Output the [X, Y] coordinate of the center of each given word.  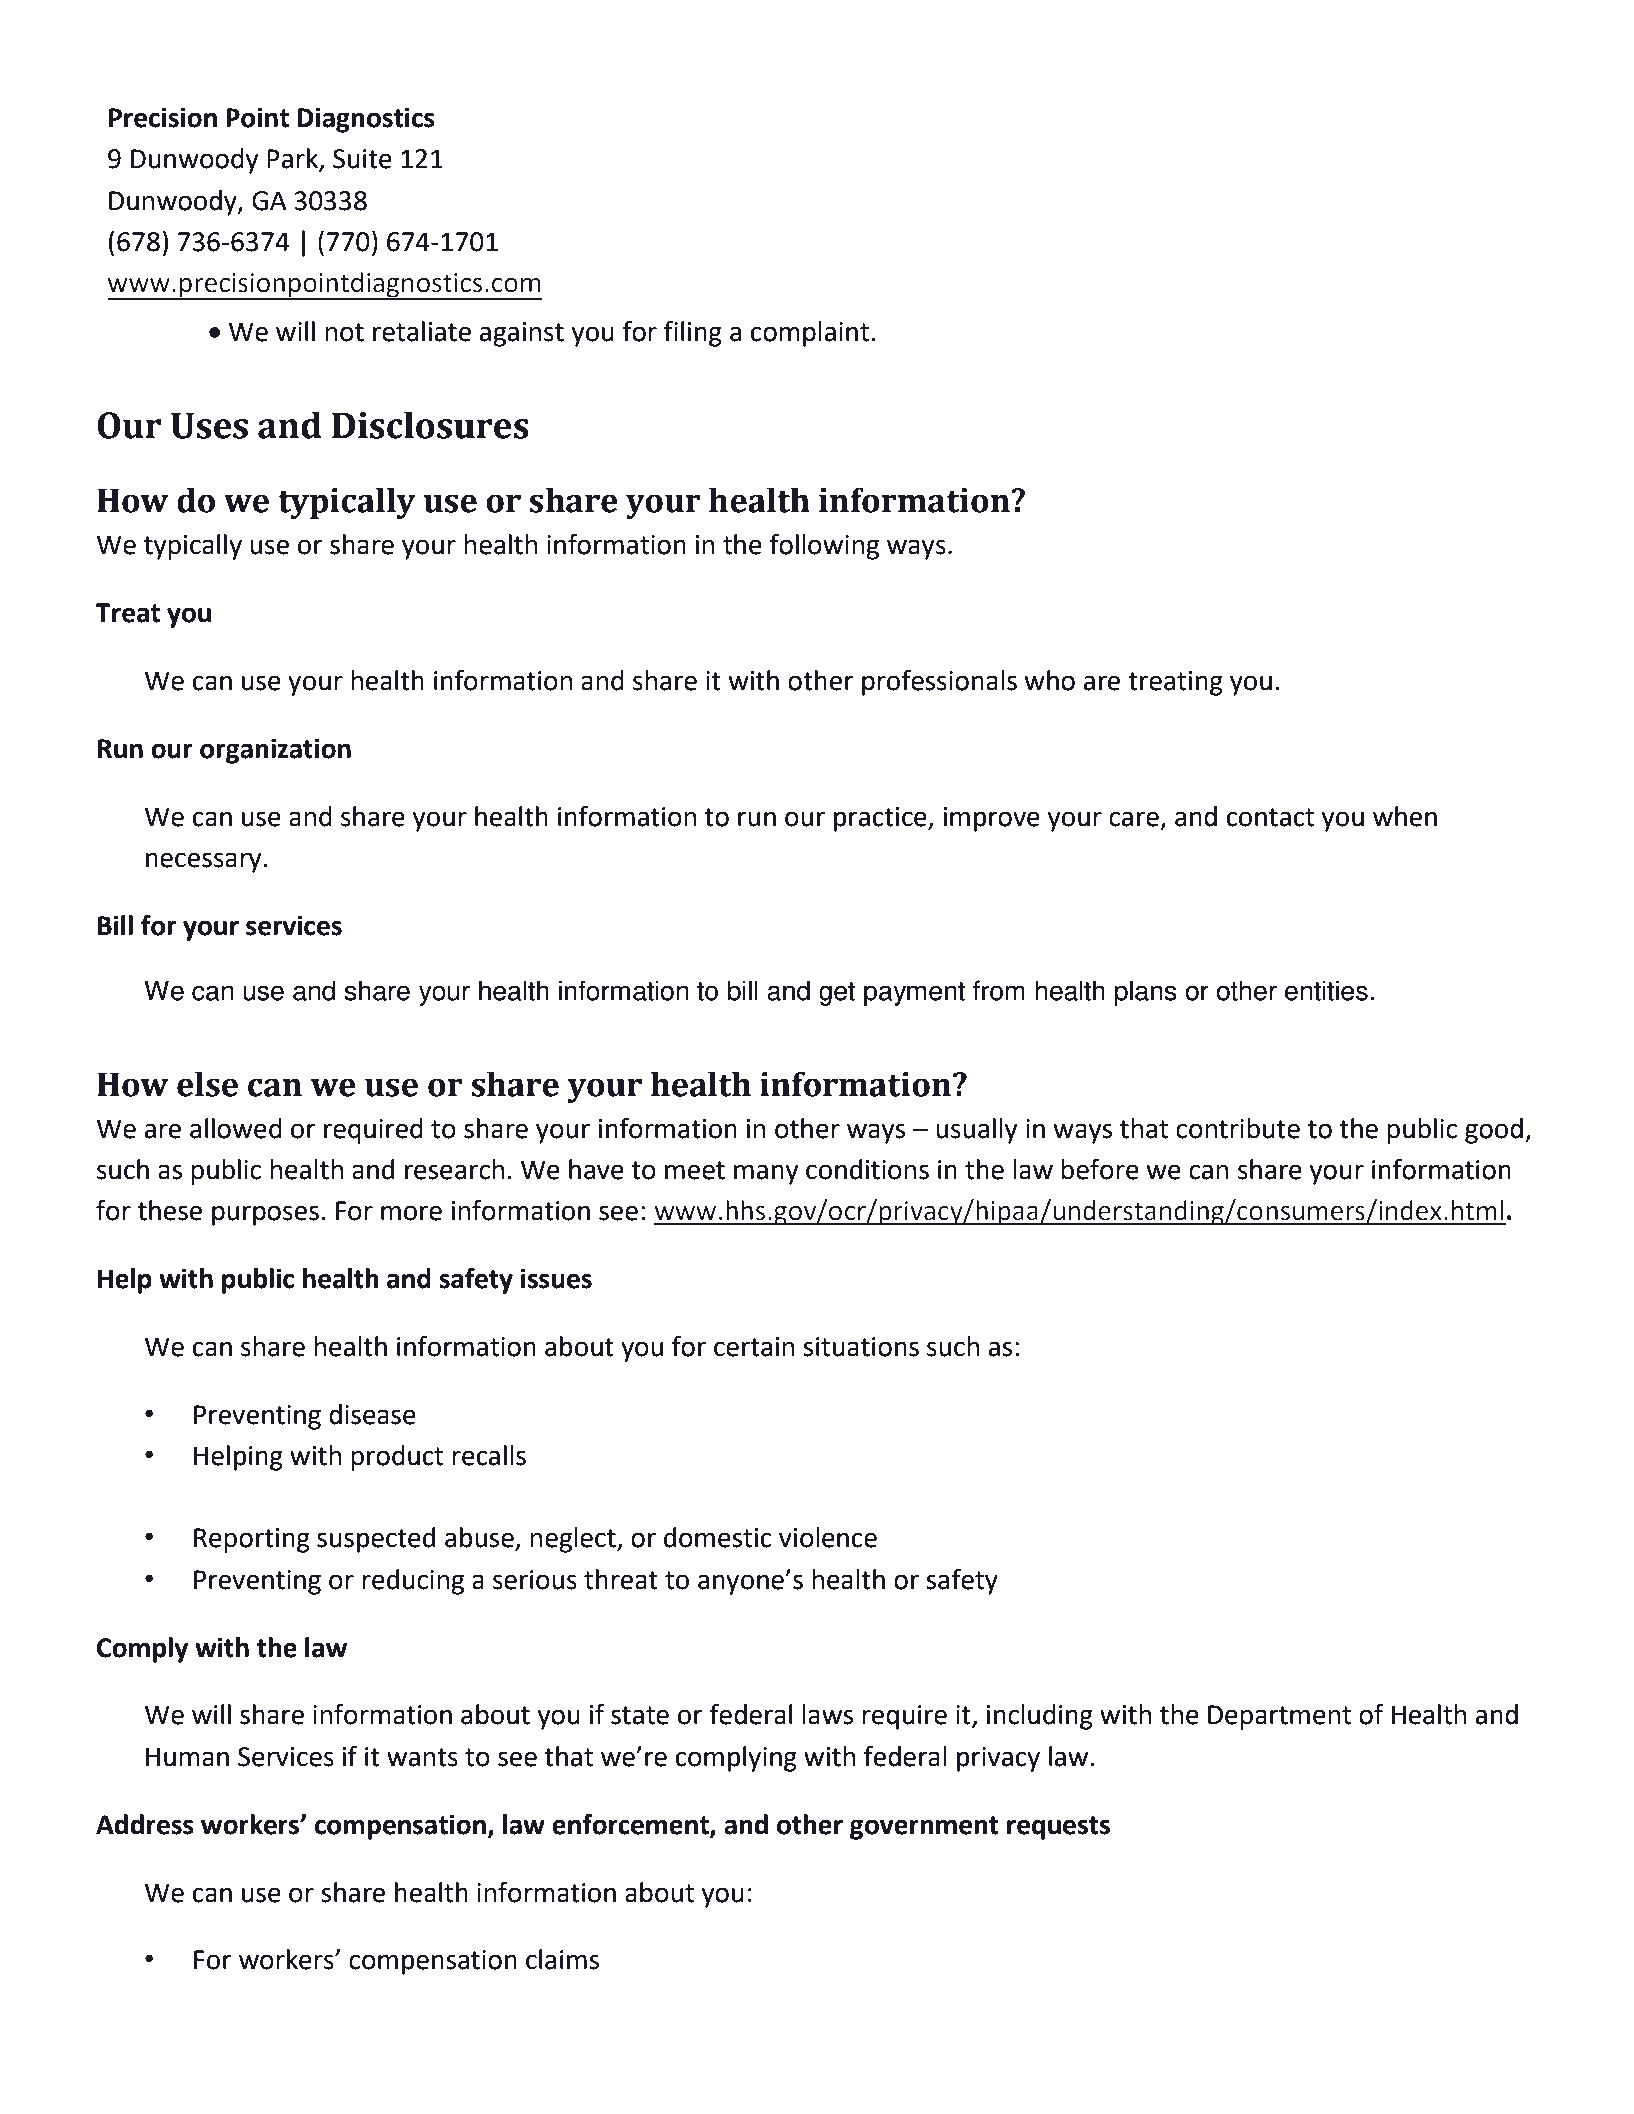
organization [275, 751]
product [397, 1458]
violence [828, 1537]
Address [145, 1824]
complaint [811, 334]
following [824, 546]
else [207, 1084]
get [837, 994]
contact [1270, 817]
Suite [362, 159]
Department [1279, 1717]
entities [1326, 990]
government [924, 1828]
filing [693, 333]
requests [1058, 1828]
